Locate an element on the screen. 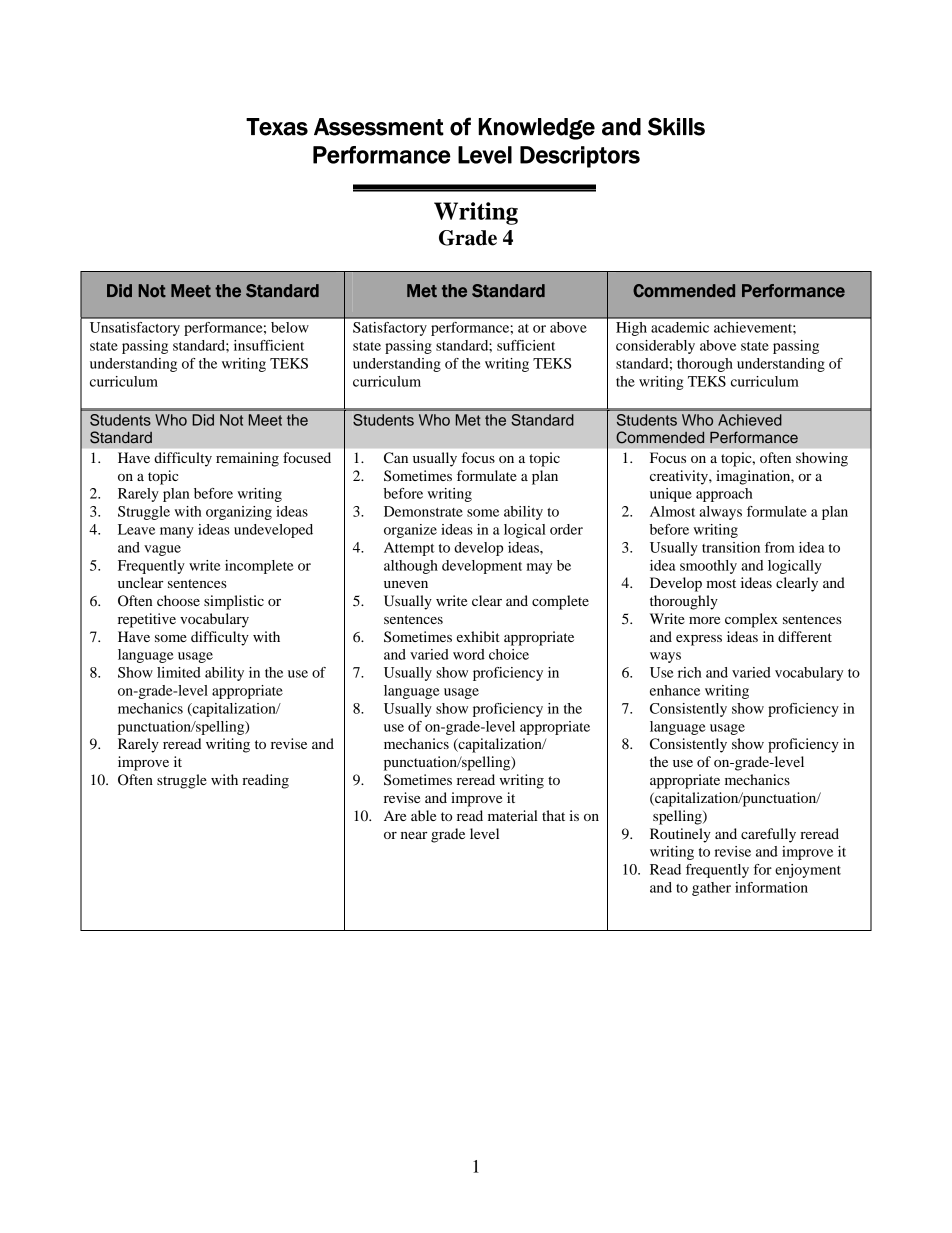  material is located at coordinates (513, 815).
